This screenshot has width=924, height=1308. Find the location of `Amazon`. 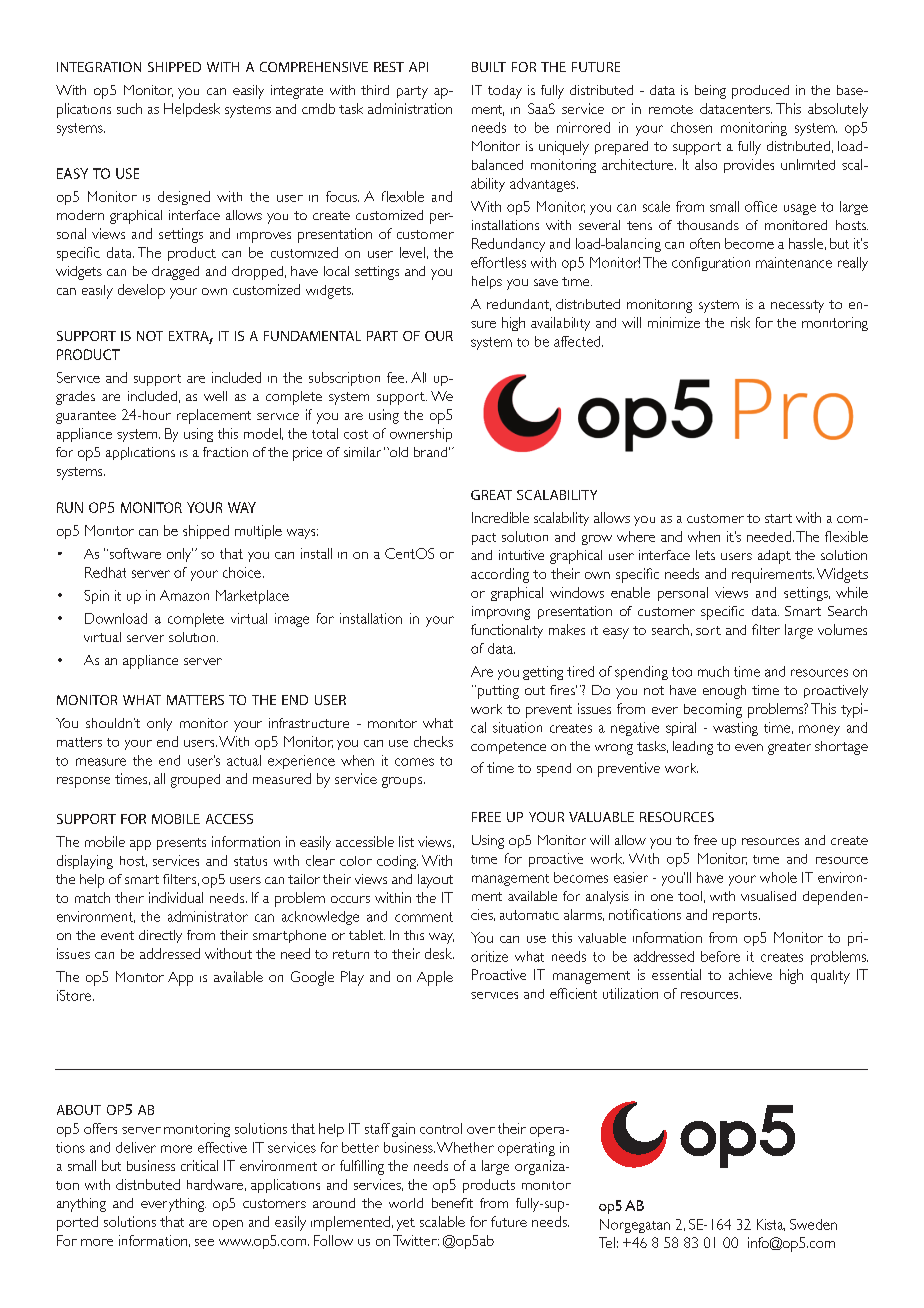

Amazon is located at coordinates (184, 595).
